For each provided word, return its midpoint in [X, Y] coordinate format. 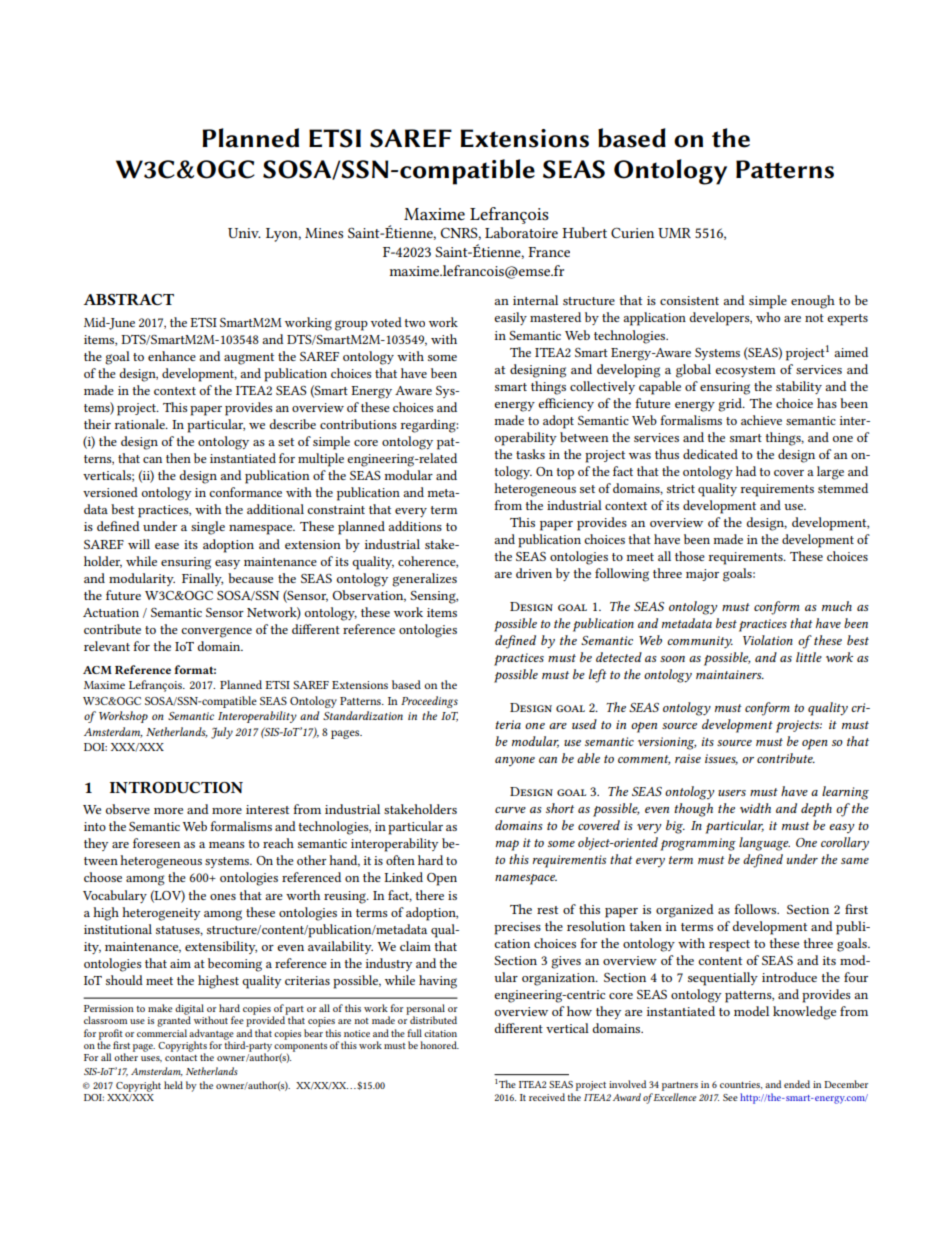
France [549, 252]
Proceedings [429, 702]
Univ [244, 233]
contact [181, 1058]
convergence [216, 632]
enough [813, 302]
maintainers [730, 674]
